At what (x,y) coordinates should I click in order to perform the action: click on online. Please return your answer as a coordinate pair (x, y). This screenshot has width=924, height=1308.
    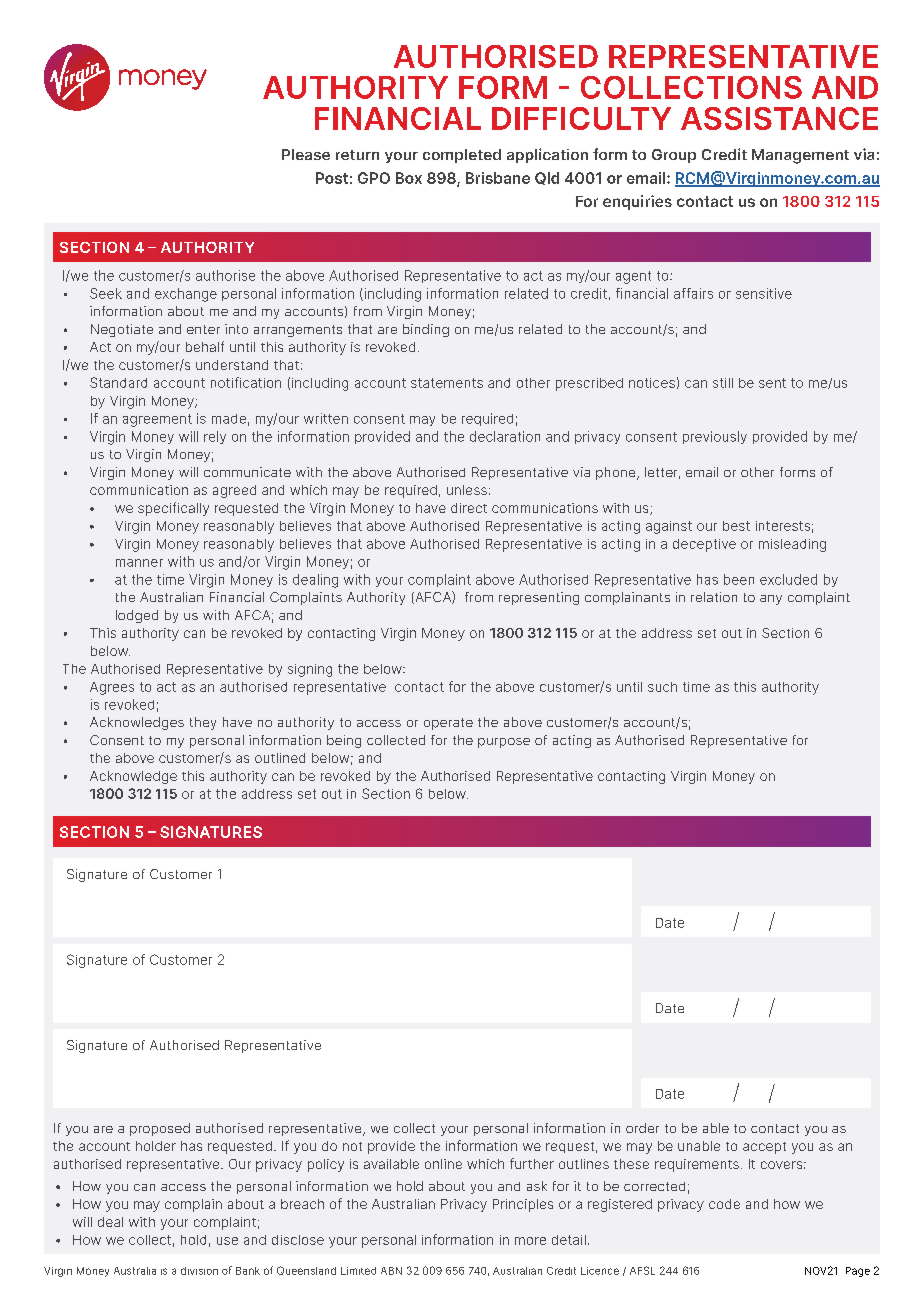
    Looking at the image, I should click on (443, 1164).
